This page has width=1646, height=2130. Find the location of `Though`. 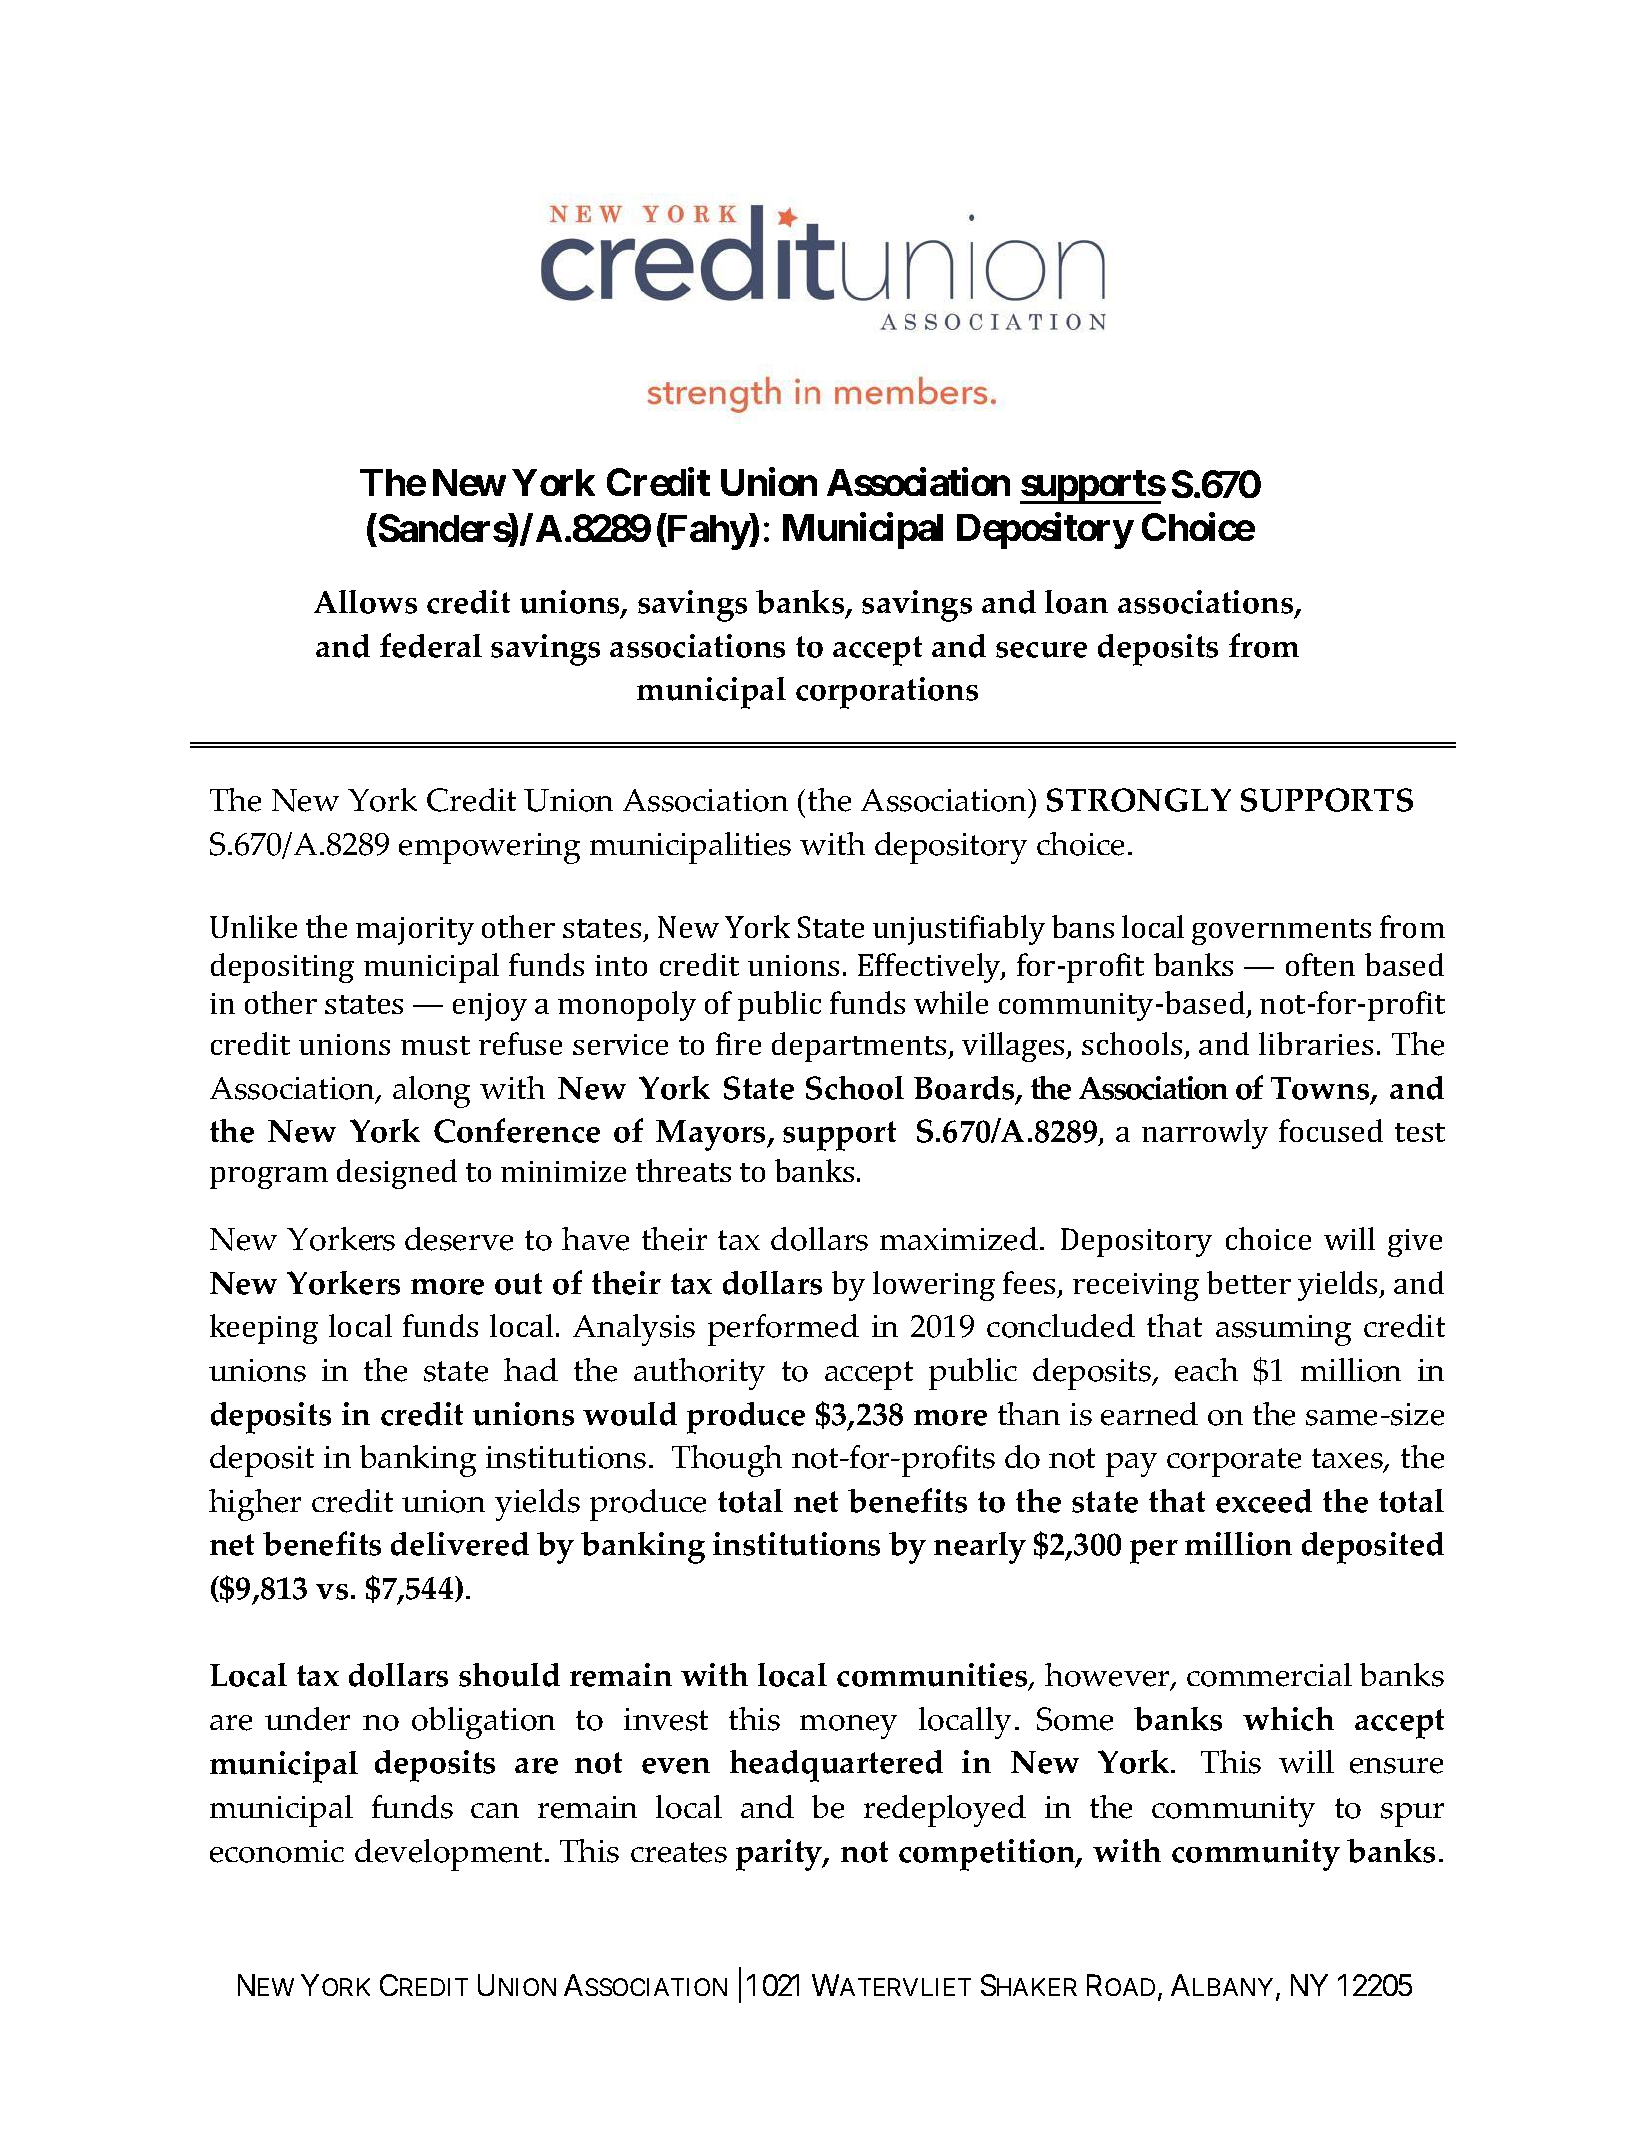

Though is located at coordinates (727, 1461).
